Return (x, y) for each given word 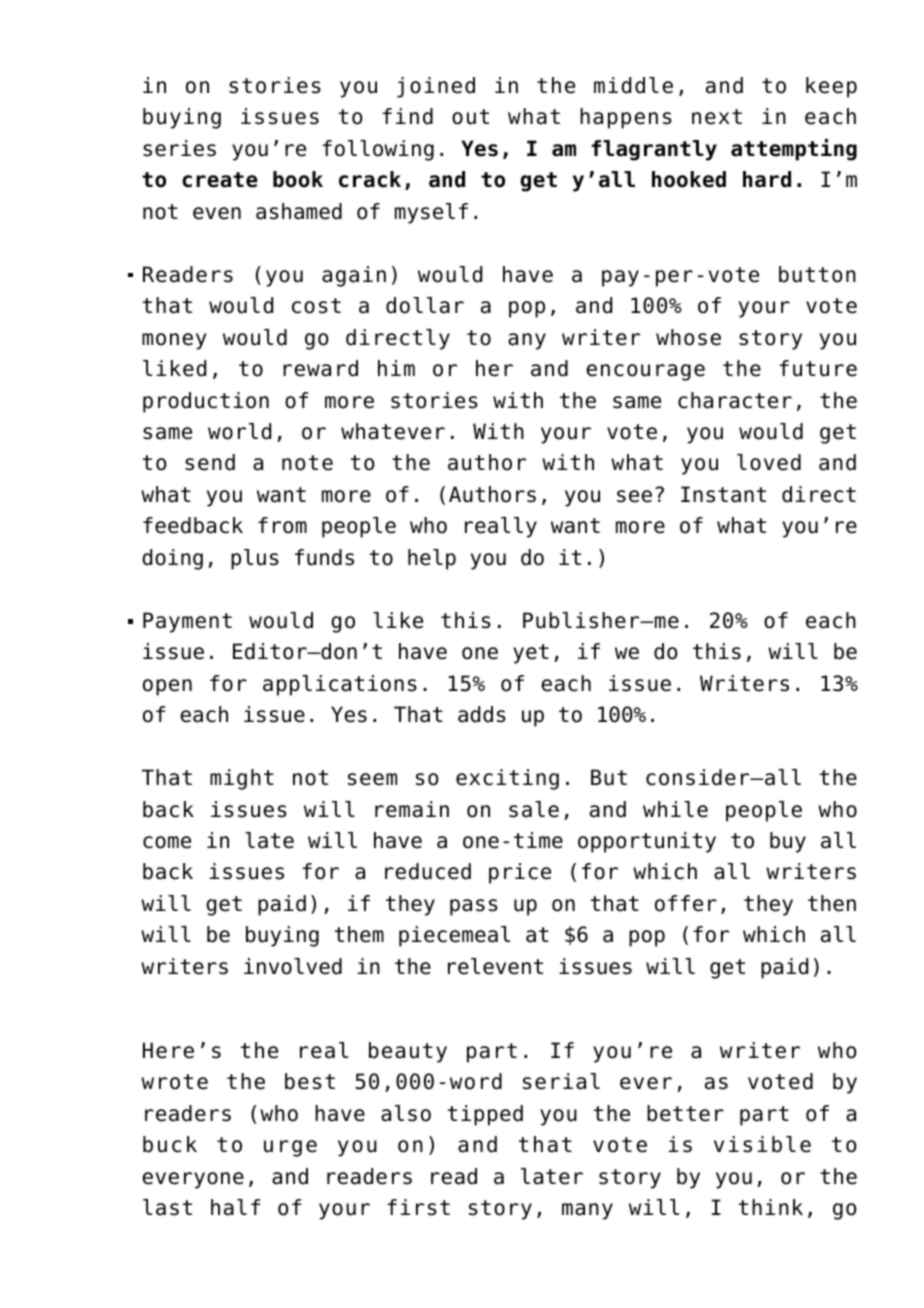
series (179, 148)
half (235, 1207)
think (771, 1207)
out (470, 117)
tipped (485, 1115)
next (717, 117)
